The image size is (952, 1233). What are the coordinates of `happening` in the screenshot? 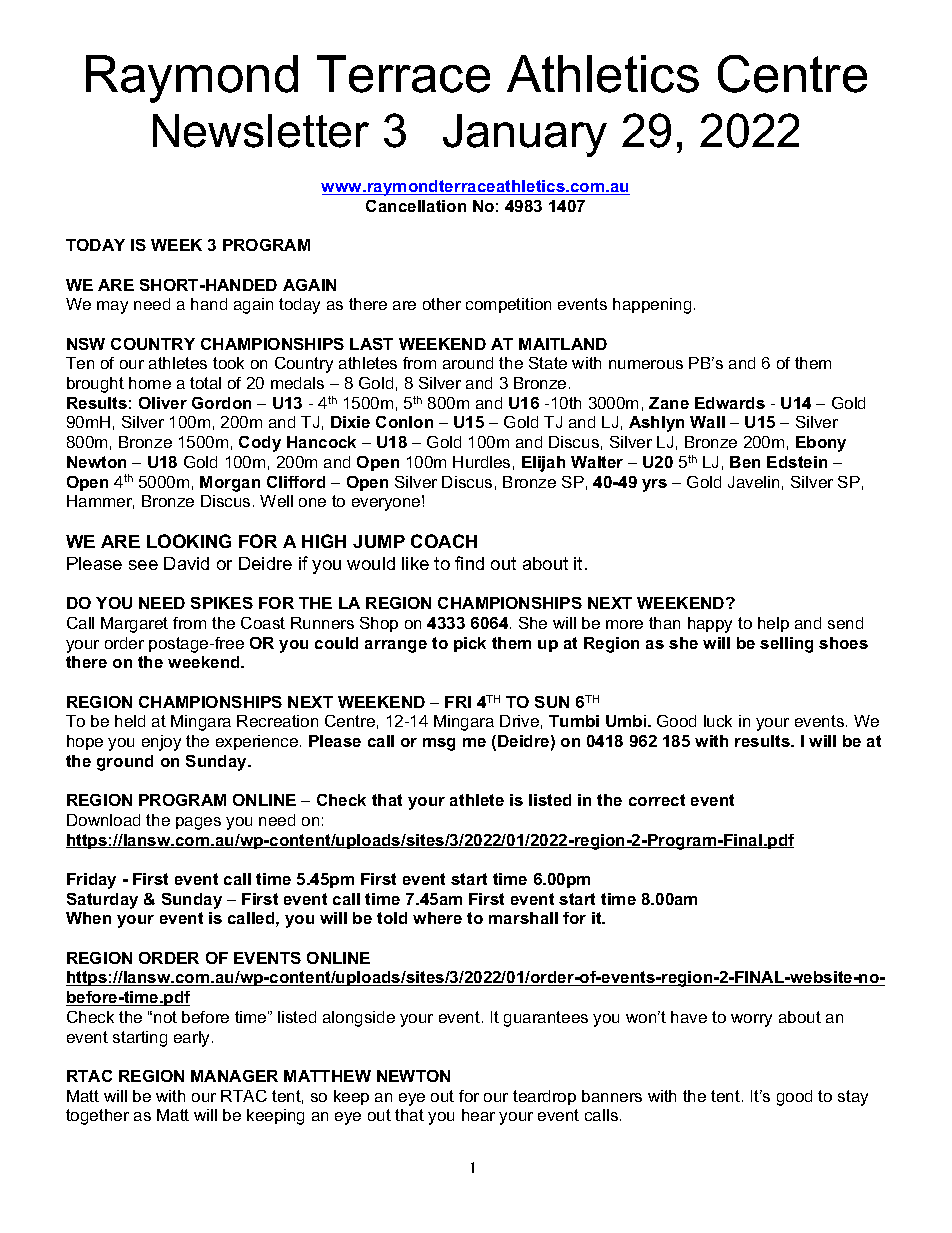 It's located at (652, 306).
